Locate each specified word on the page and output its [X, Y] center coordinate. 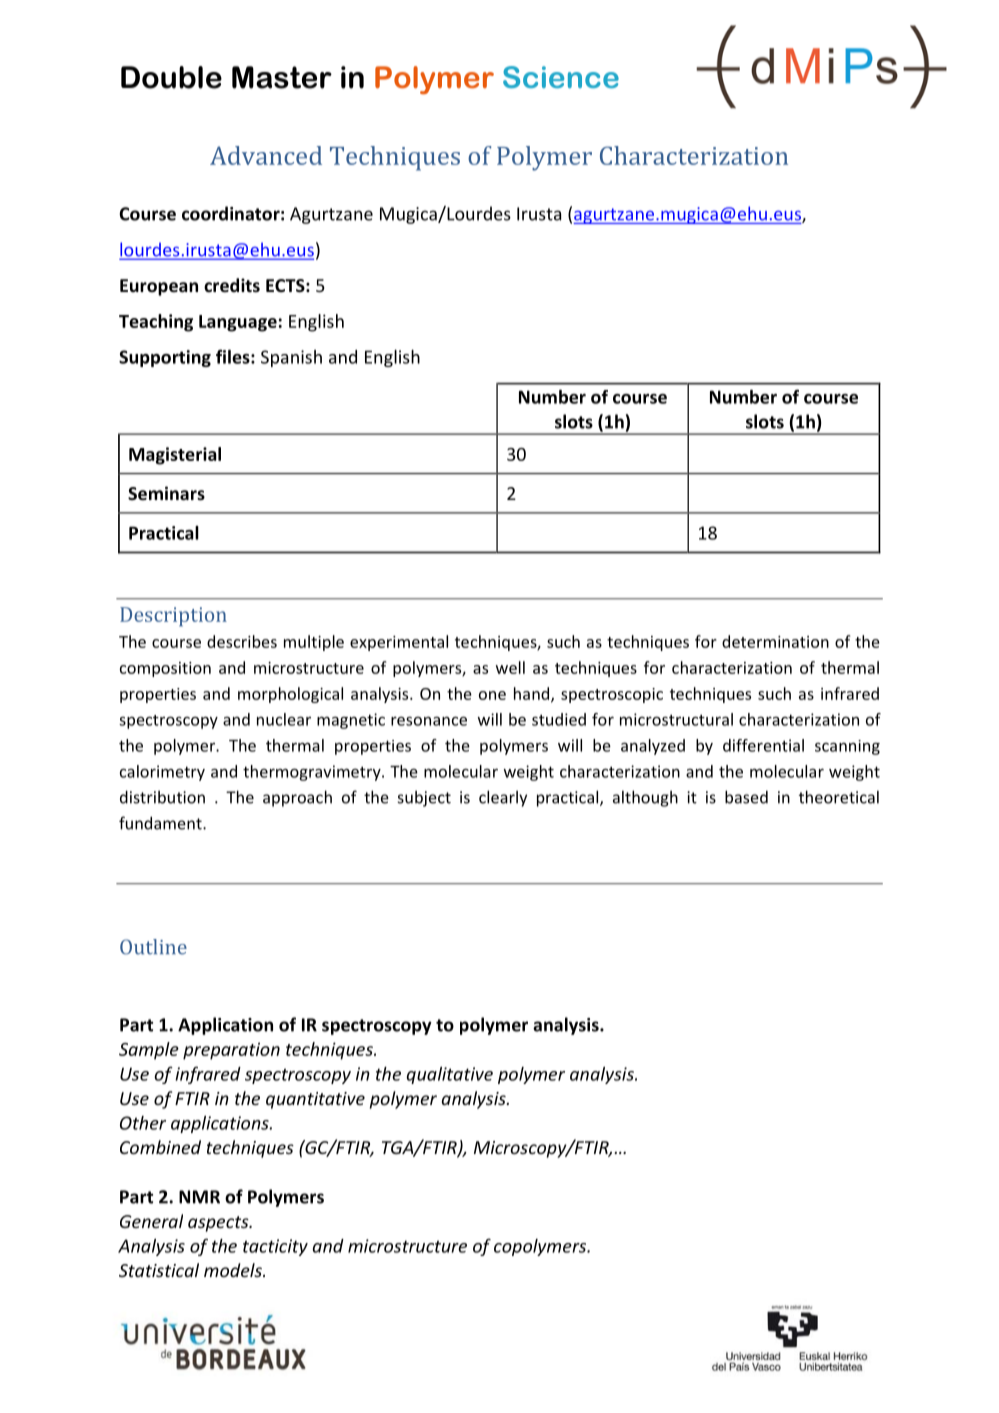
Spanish [291, 358]
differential [763, 745]
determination [775, 641]
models [234, 1270]
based [746, 797]
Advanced [266, 155]
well [510, 667]
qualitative [450, 1075]
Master [282, 77]
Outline [153, 947]
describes [242, 641]
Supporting [165, 358]
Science [561, 77]
